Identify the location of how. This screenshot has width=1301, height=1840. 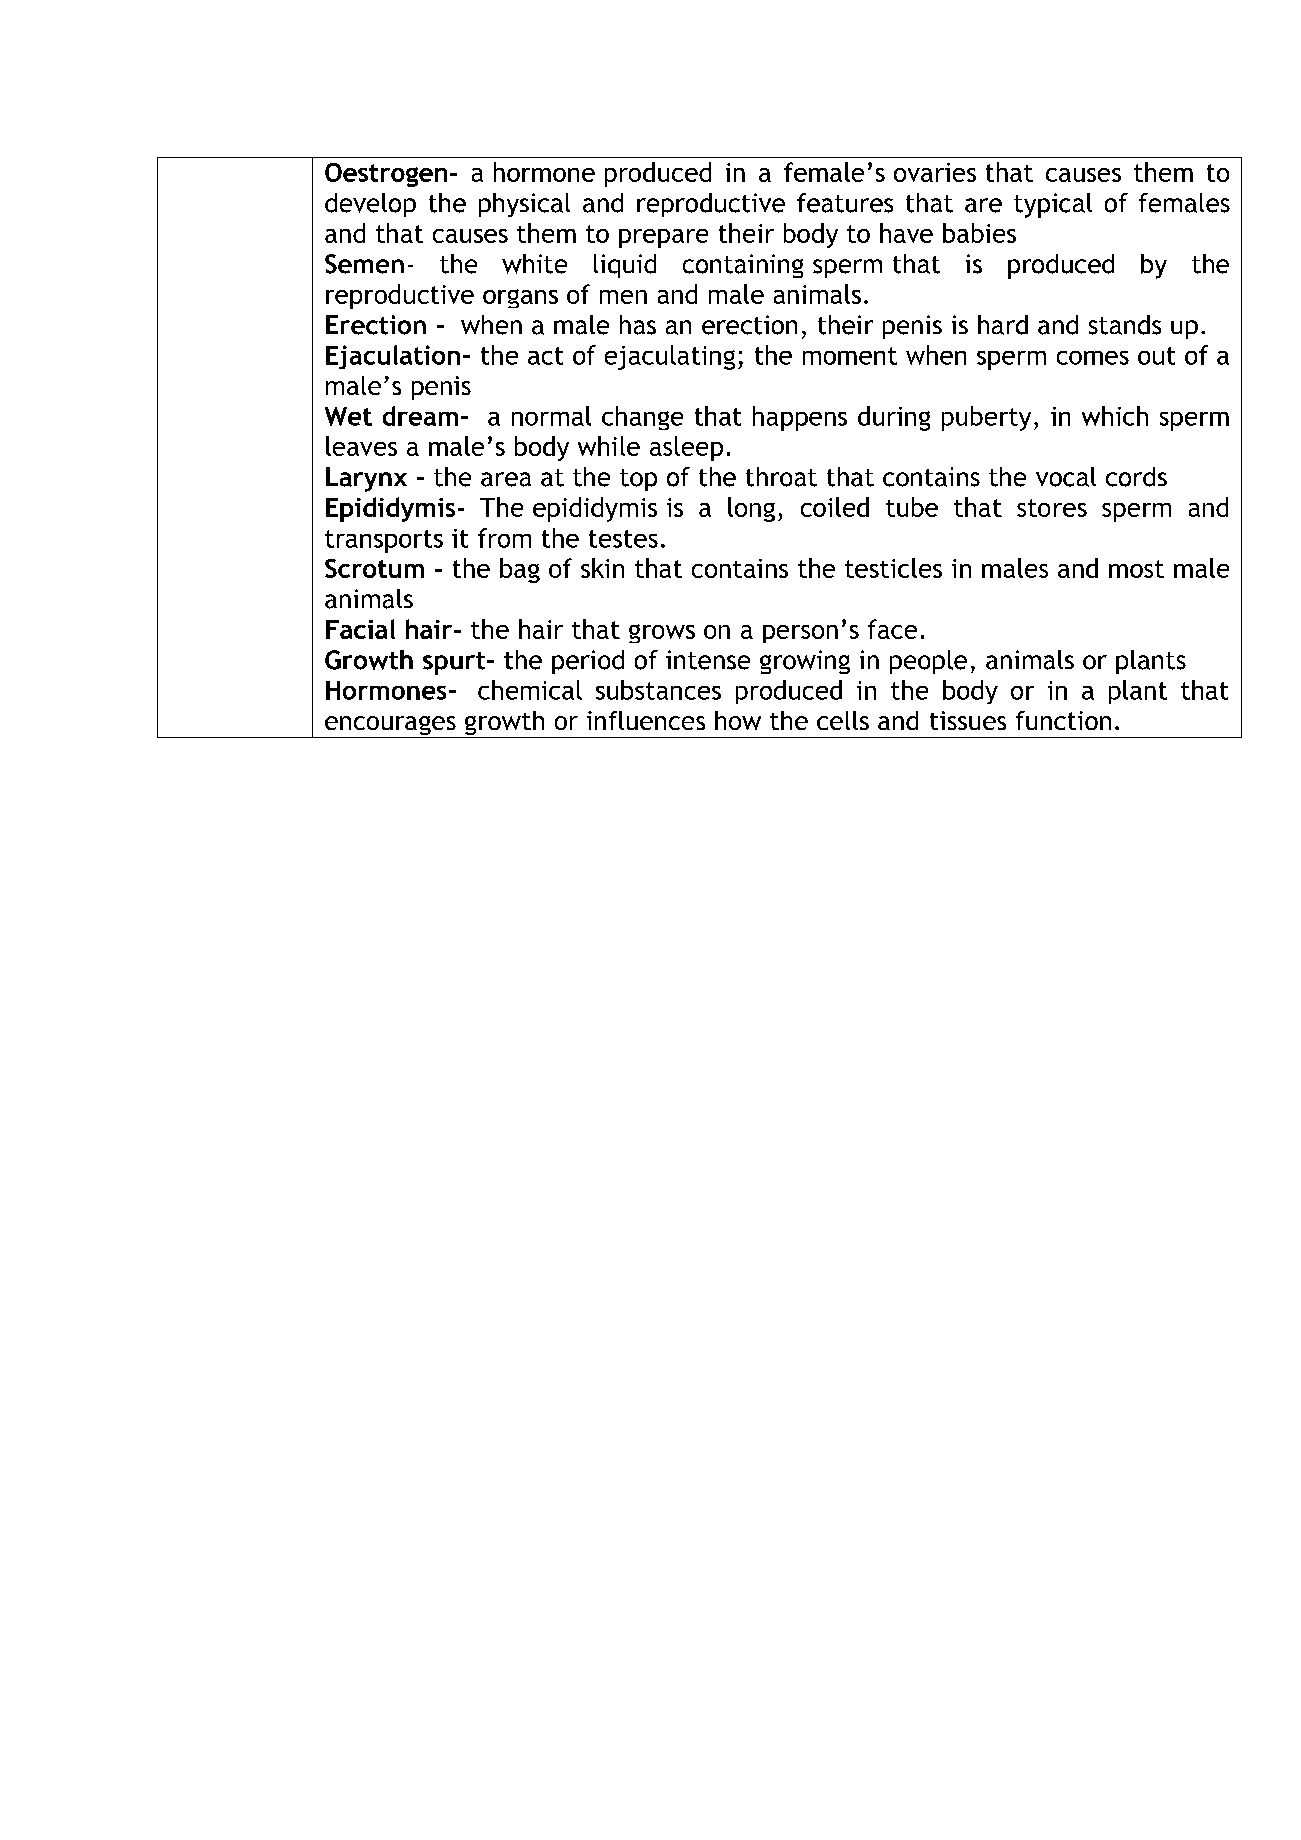
(738, 720).
